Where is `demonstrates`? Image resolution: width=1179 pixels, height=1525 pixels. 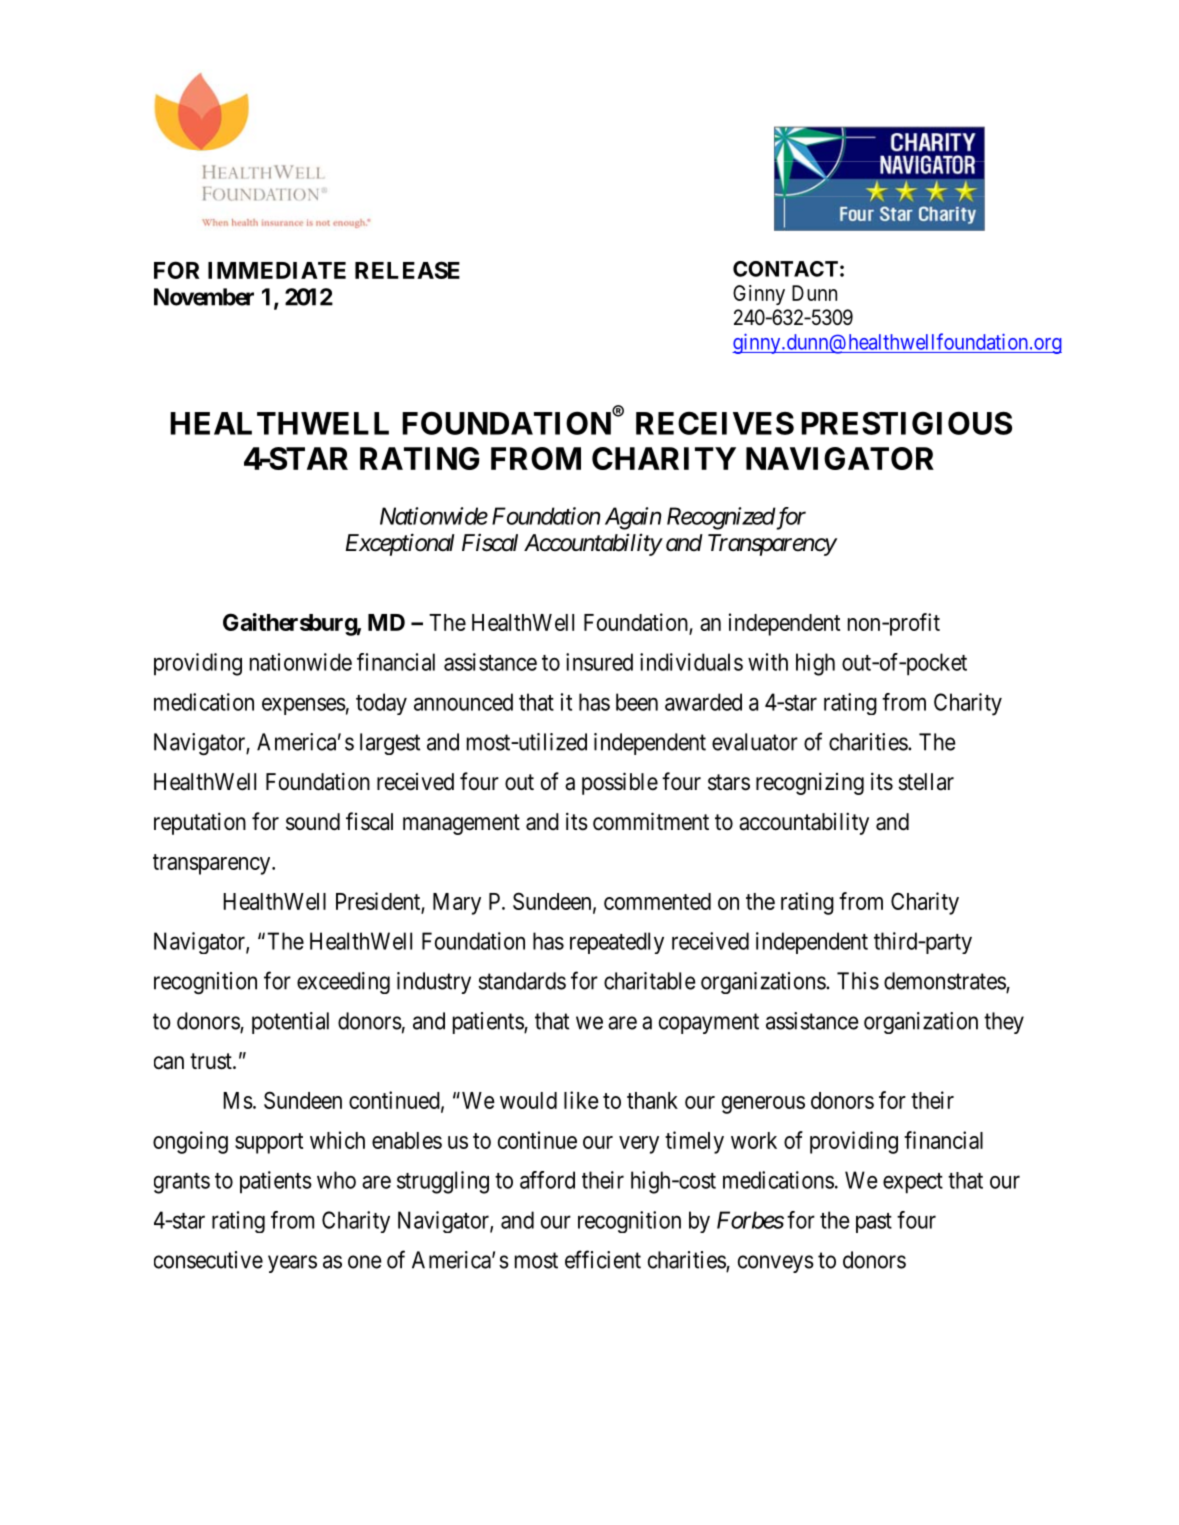
demonstrates is located at coordinates (945, 982).
